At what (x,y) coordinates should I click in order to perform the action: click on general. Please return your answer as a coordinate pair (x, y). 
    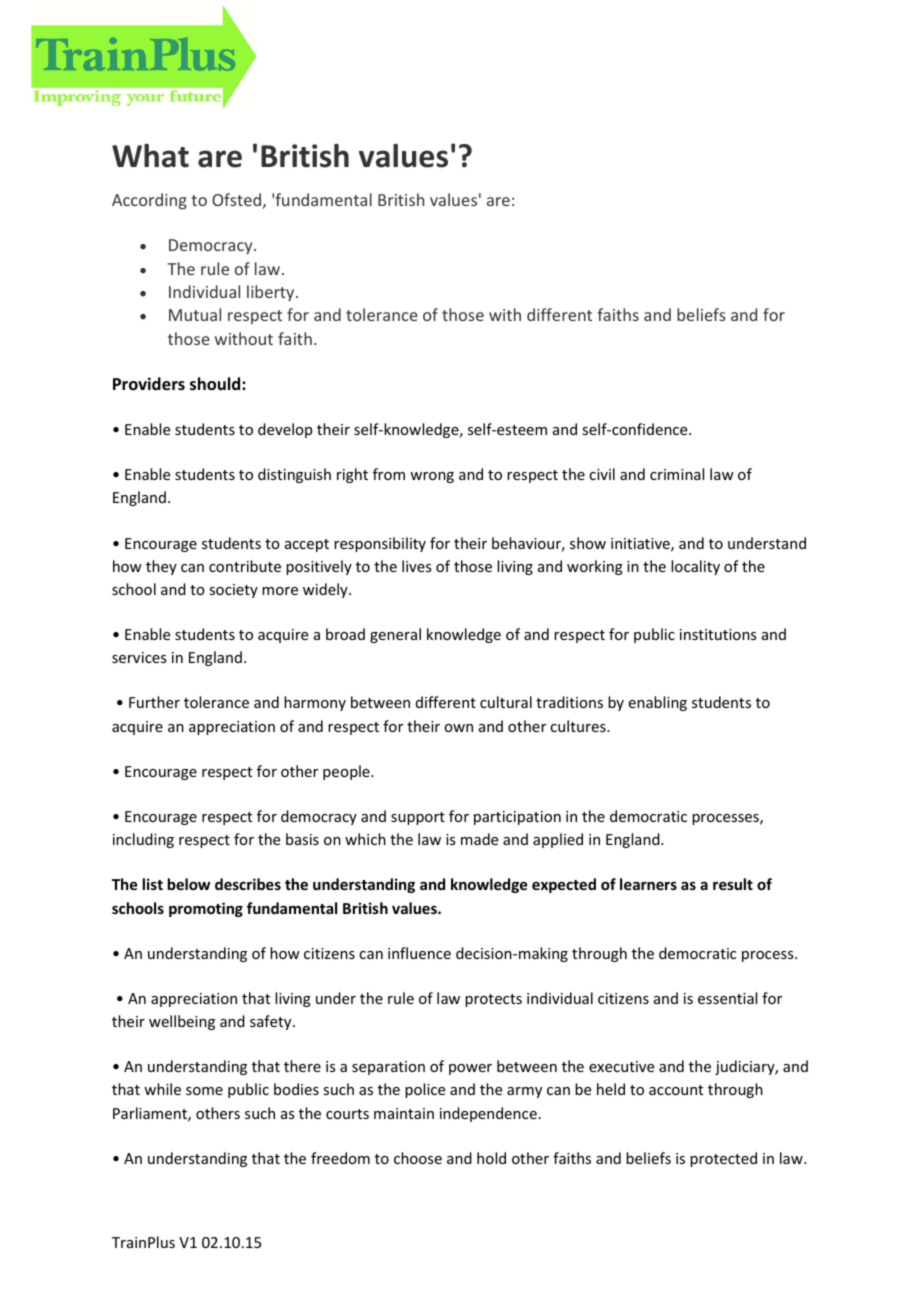
    Looking at the image, I should click on (395, 635).
